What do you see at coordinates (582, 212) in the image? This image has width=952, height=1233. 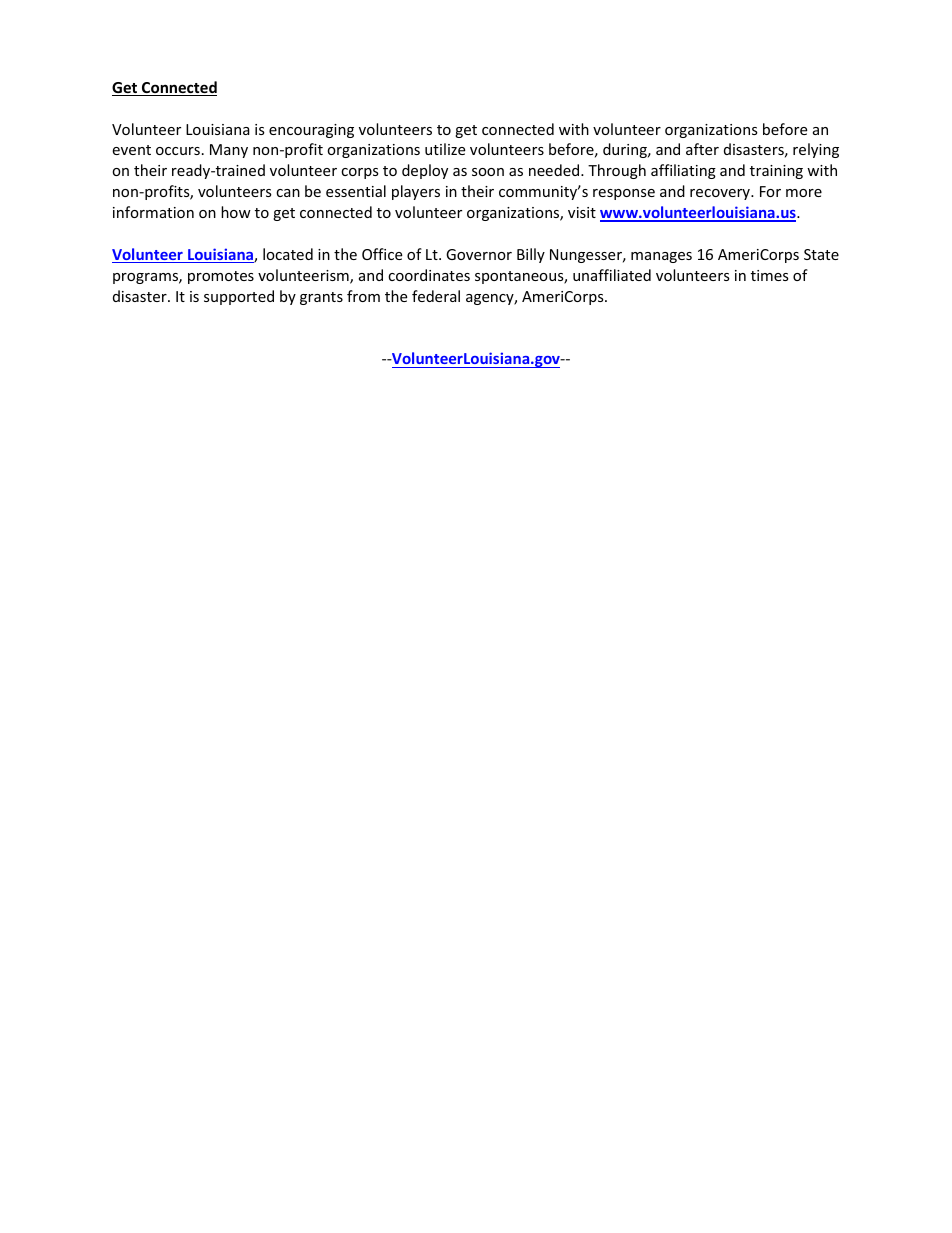 I see `visit` at bounding box center [582, 212].
